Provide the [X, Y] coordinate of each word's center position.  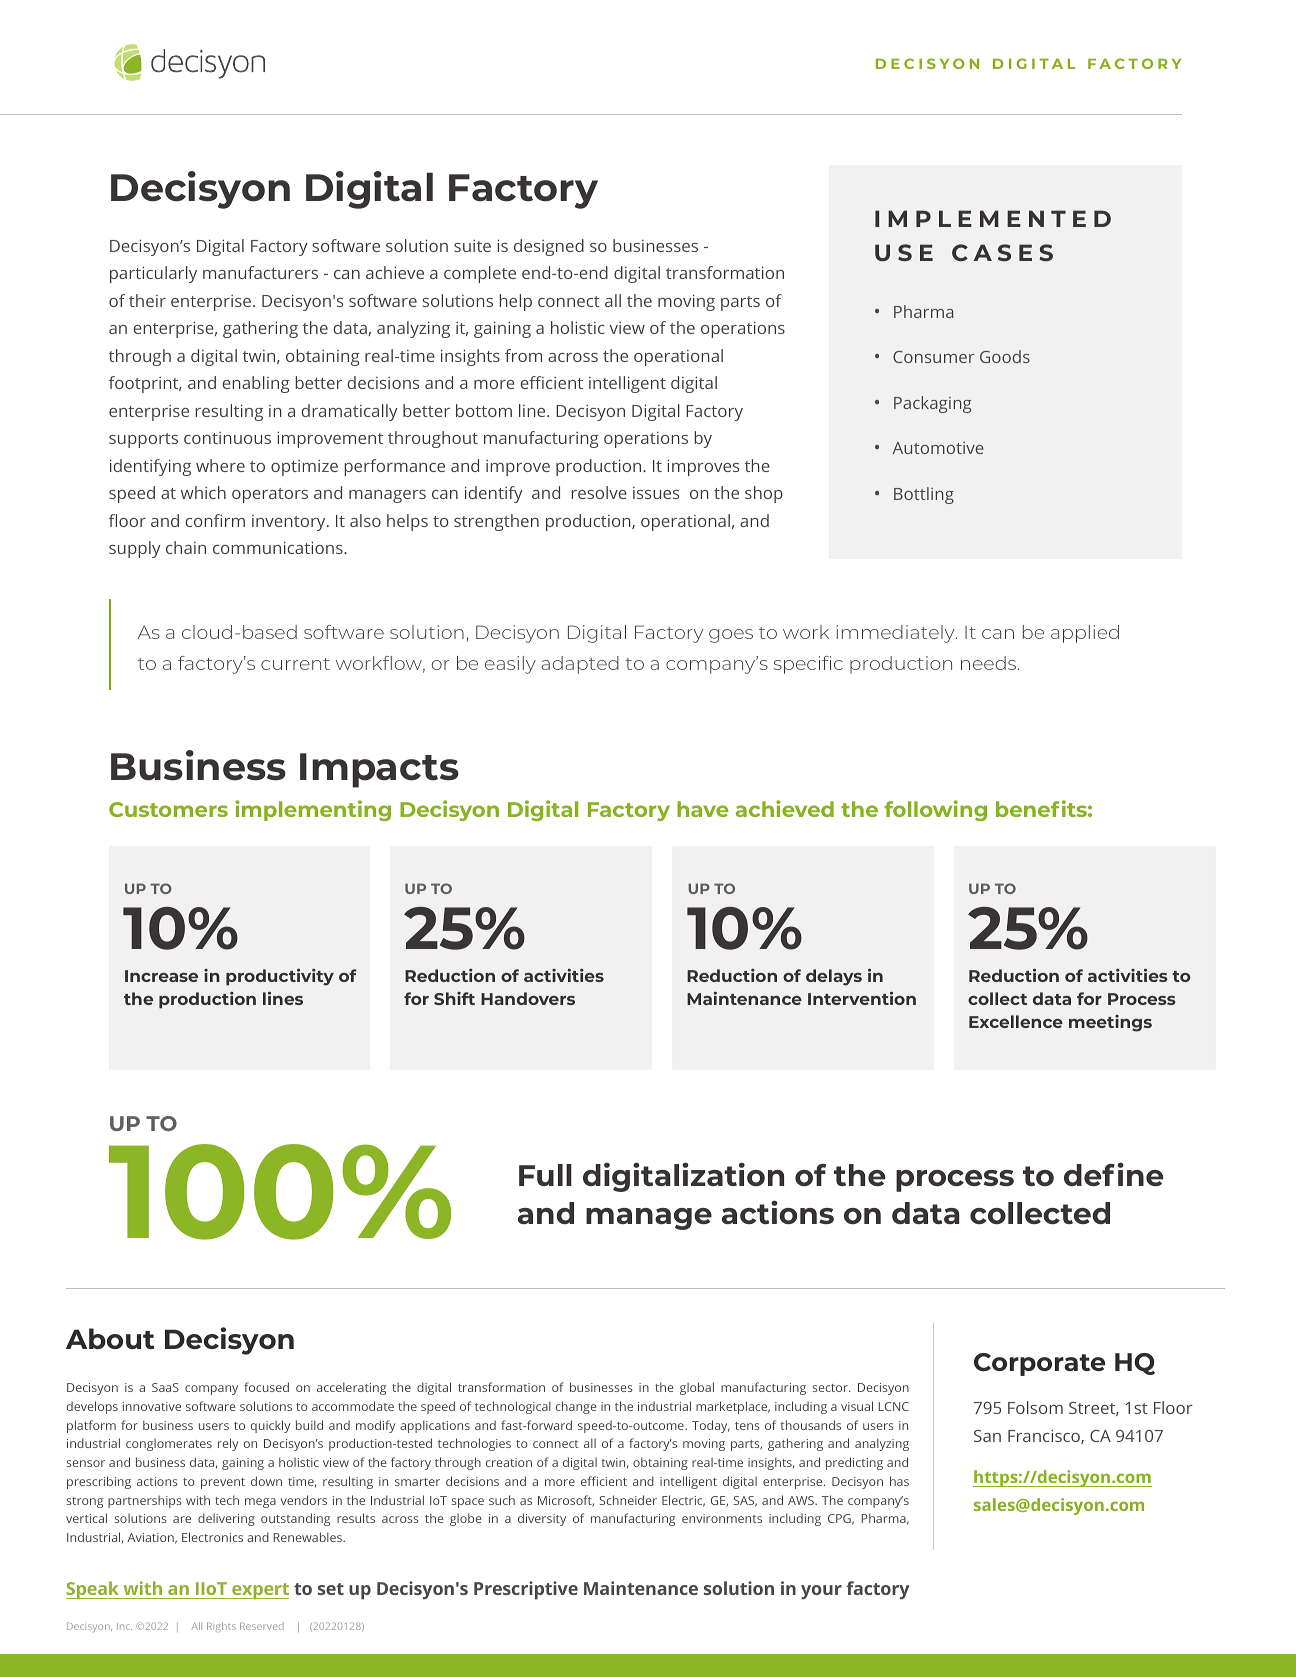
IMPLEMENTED [993, 218]
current [295, 664]
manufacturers [260, 272]
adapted [580, 665]
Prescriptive [526, 1590]
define [1113, 1174]
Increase [161, 976]
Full [545, 1175]
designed [549, 247]
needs [990, 663]
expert [259, 1591]
